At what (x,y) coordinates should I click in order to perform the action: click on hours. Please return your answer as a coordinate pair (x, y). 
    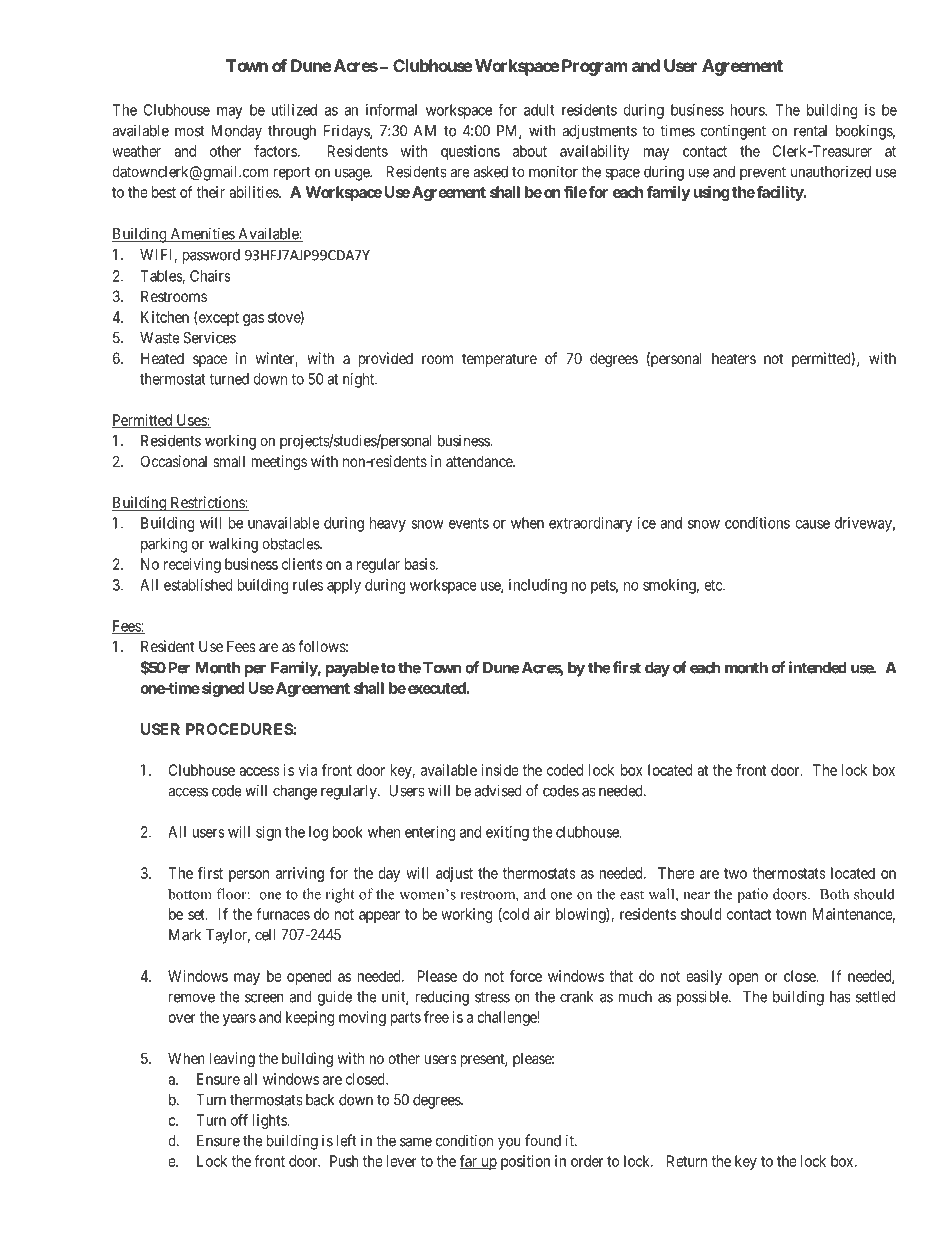
    Looking at the image, I should click on (748, 110).
